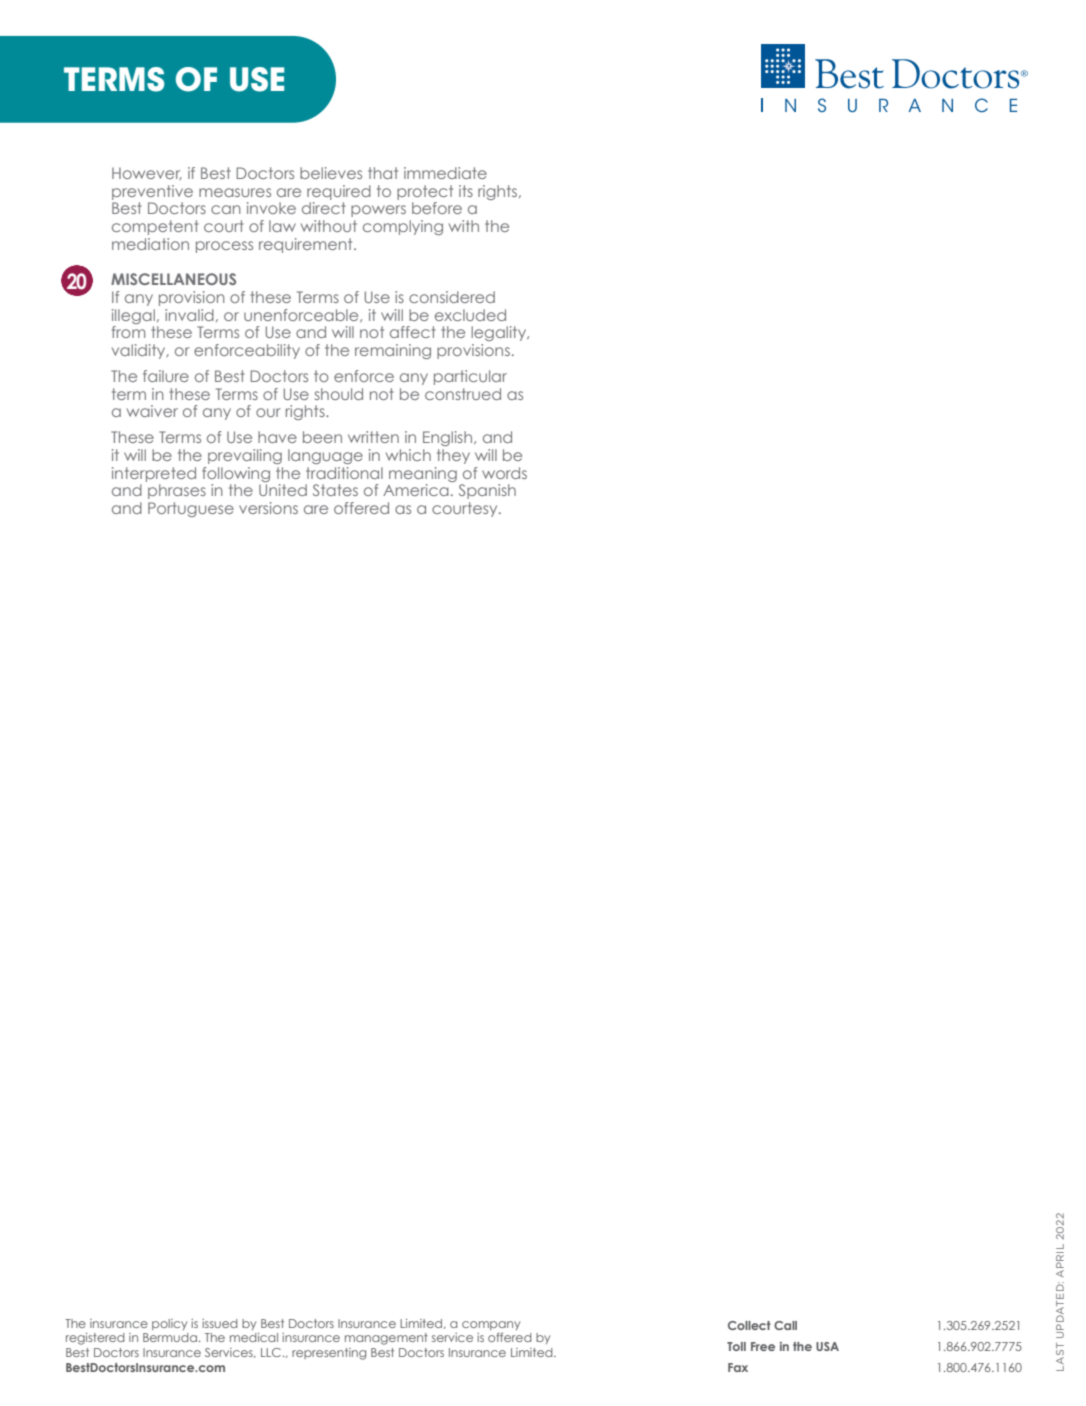  What do you see at coordinates (437, 208) in the screenshot?
I see `before` at bounding box center [437, 208].
